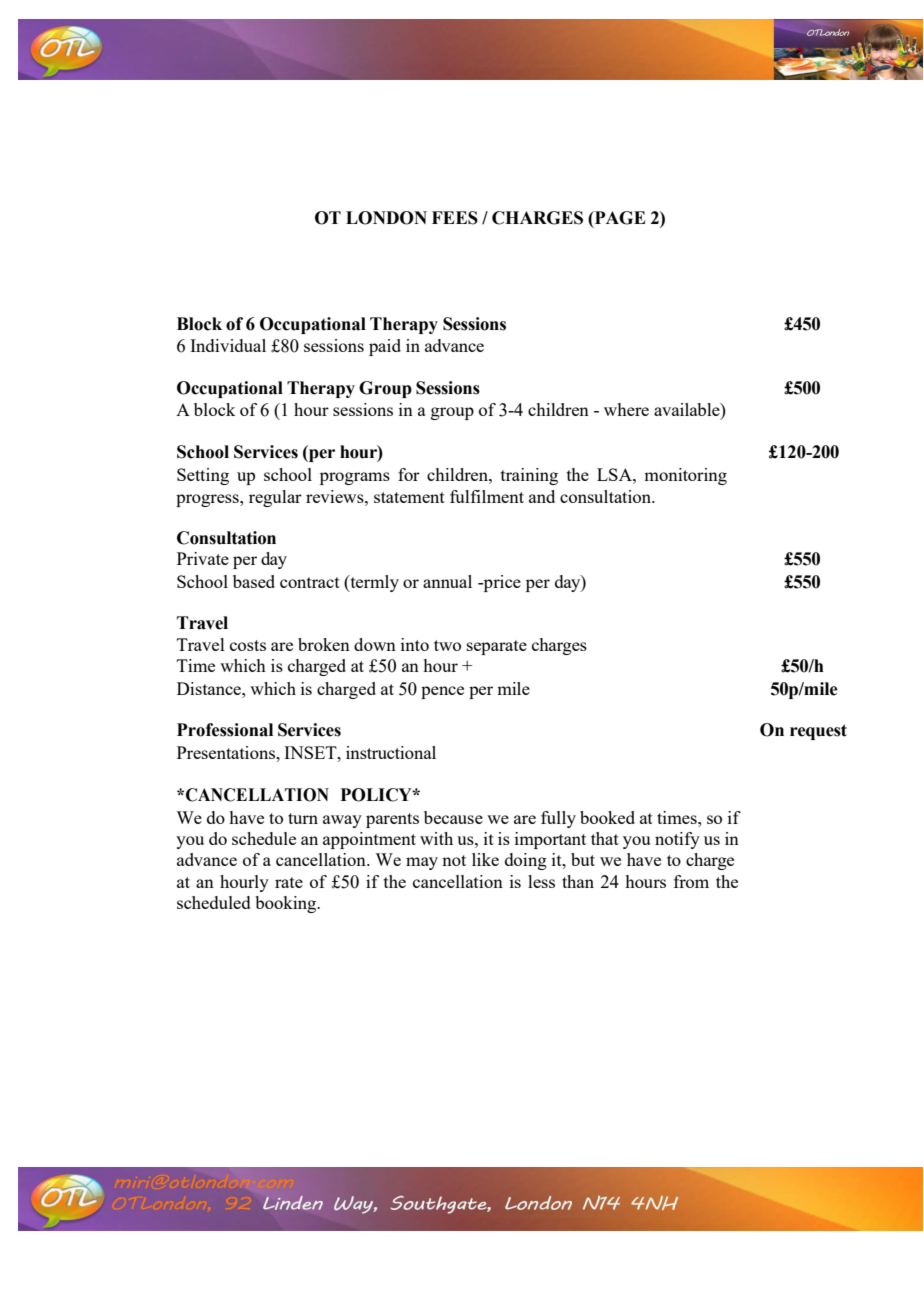 This image has height=1307, width=924. Describe the element at coordinates (455, 218) in the image. I see `FEES` at that location.
